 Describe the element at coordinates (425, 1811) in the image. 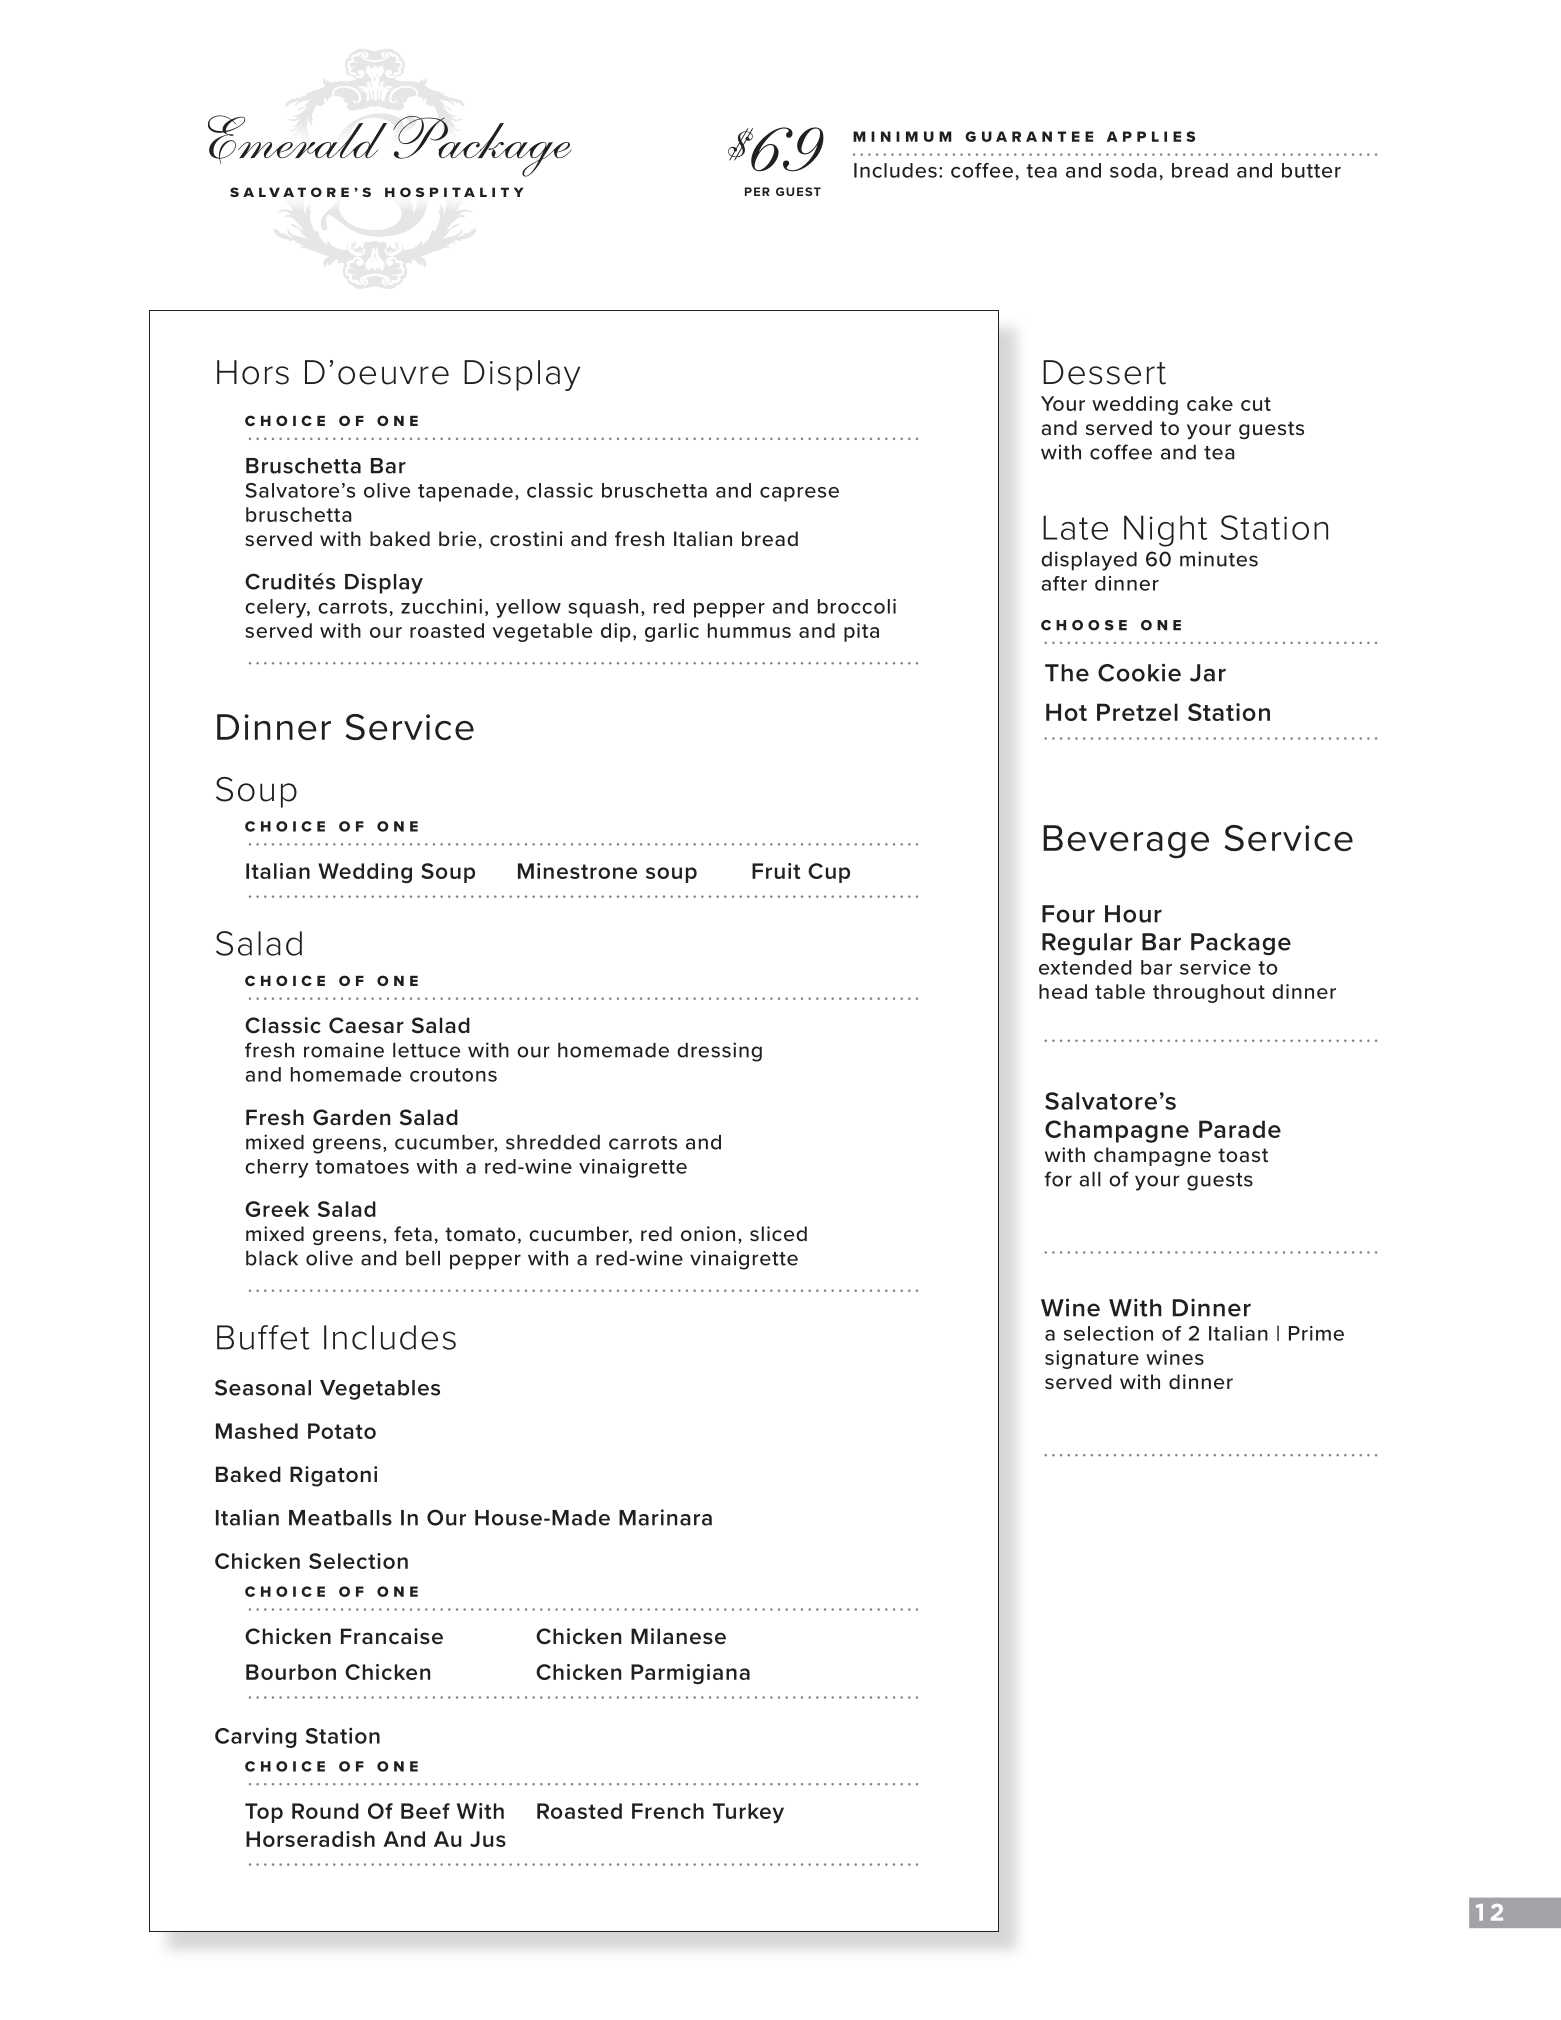

I see `Beef` at that location.
